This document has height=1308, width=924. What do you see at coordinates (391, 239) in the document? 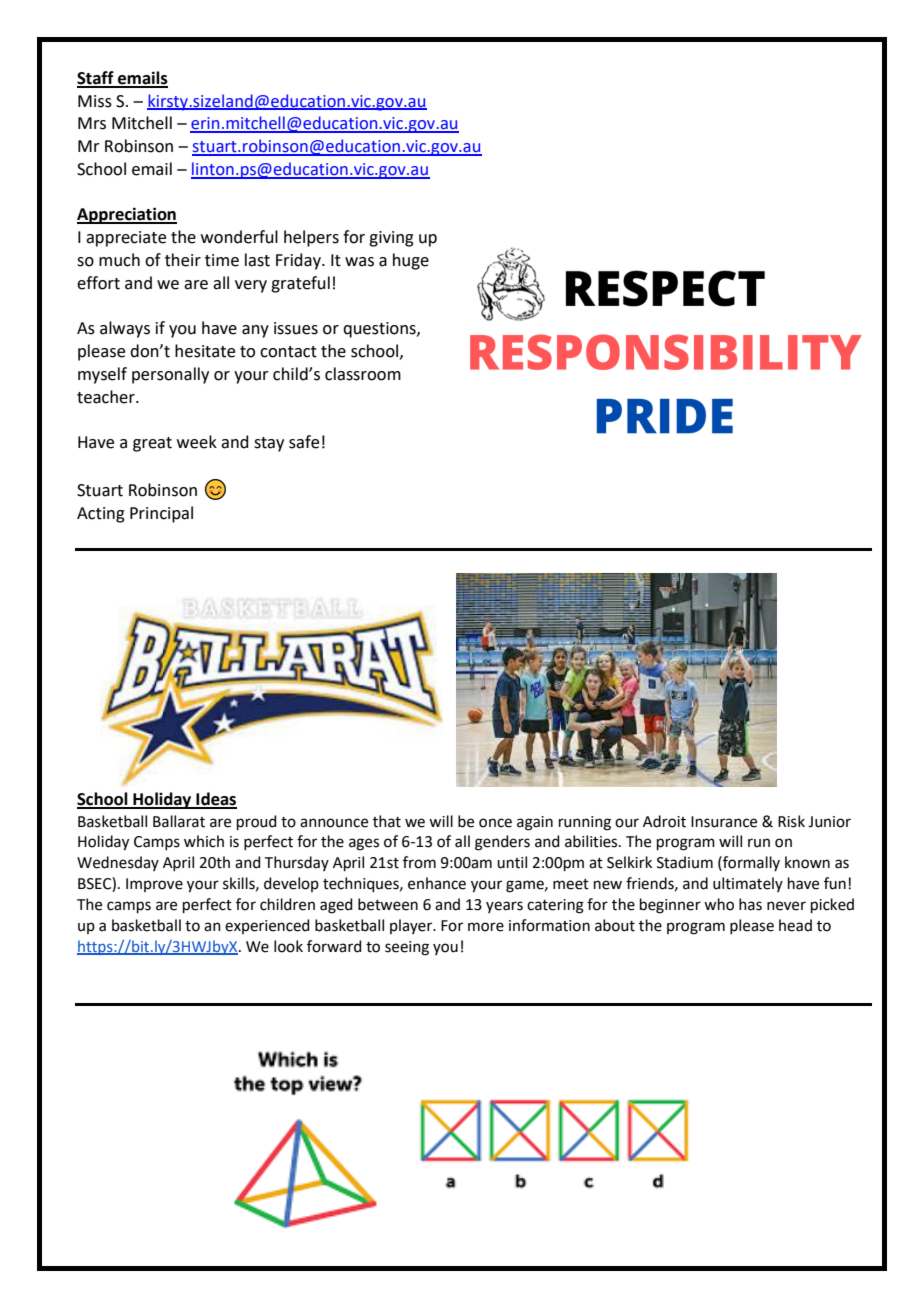
I see `giving` at bounding box center [391, 239].
